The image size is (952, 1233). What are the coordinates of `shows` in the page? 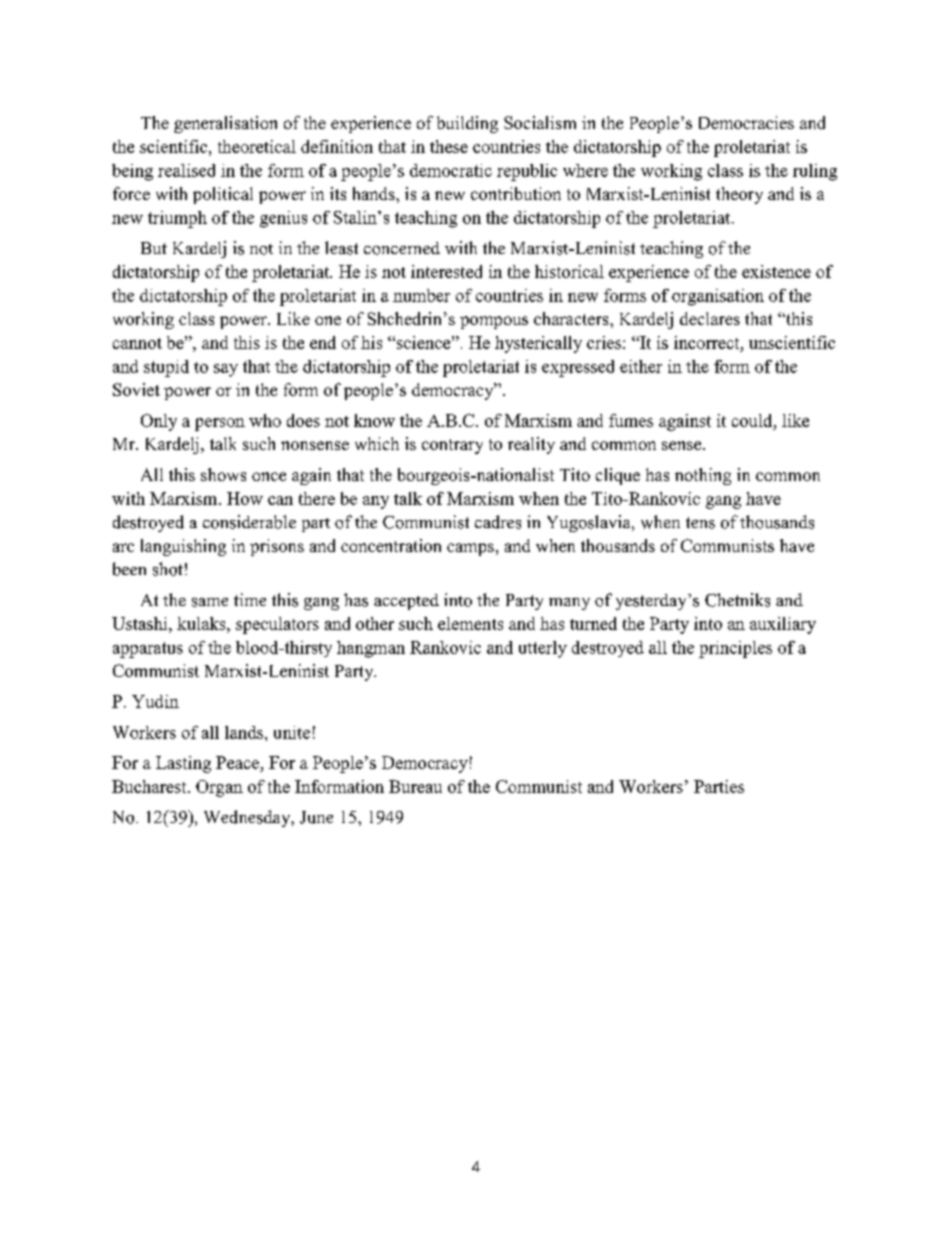 It's located at (223, 474).
